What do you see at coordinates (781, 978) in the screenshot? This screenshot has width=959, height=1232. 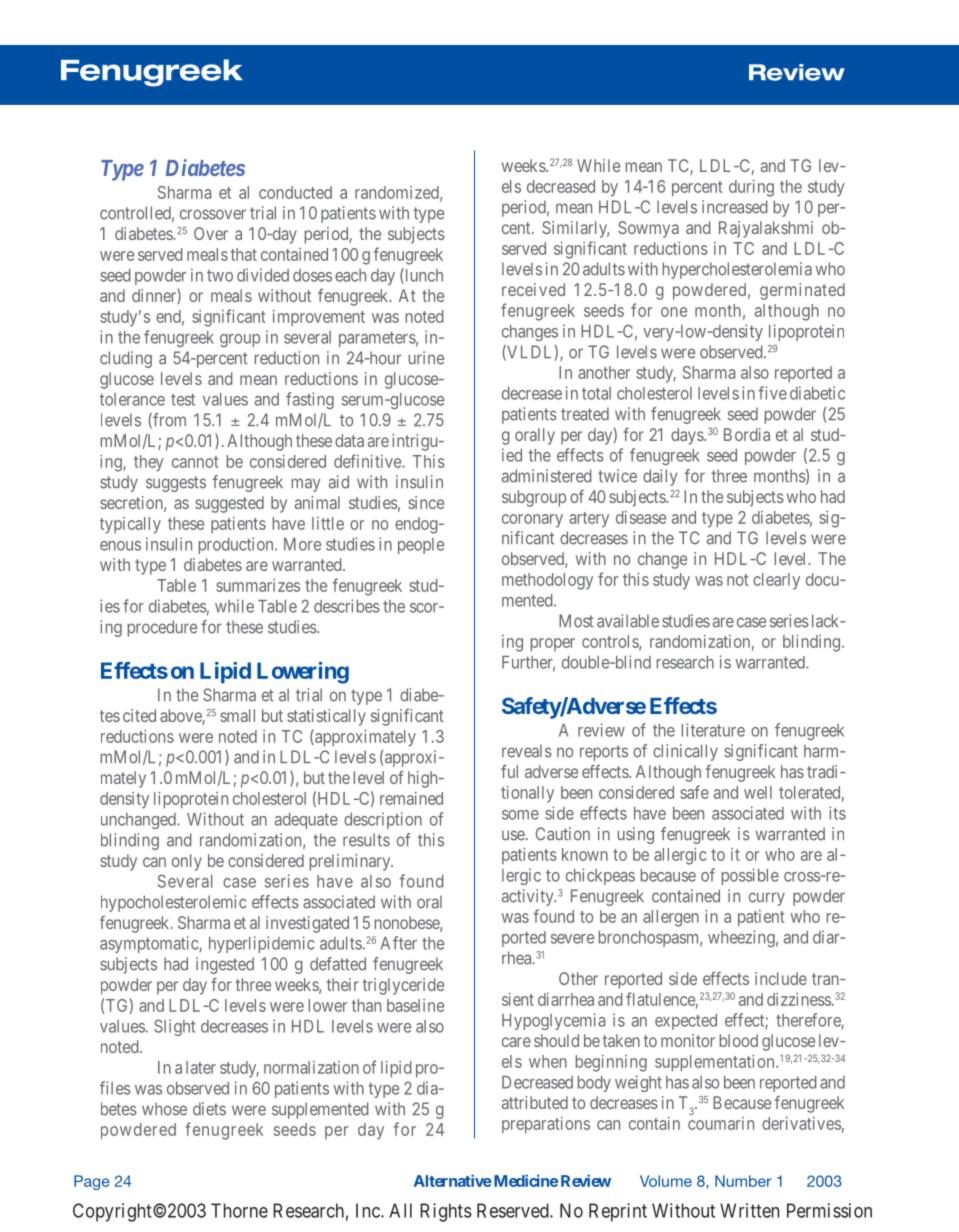 I see `include` at bounding box center [781, 978].
